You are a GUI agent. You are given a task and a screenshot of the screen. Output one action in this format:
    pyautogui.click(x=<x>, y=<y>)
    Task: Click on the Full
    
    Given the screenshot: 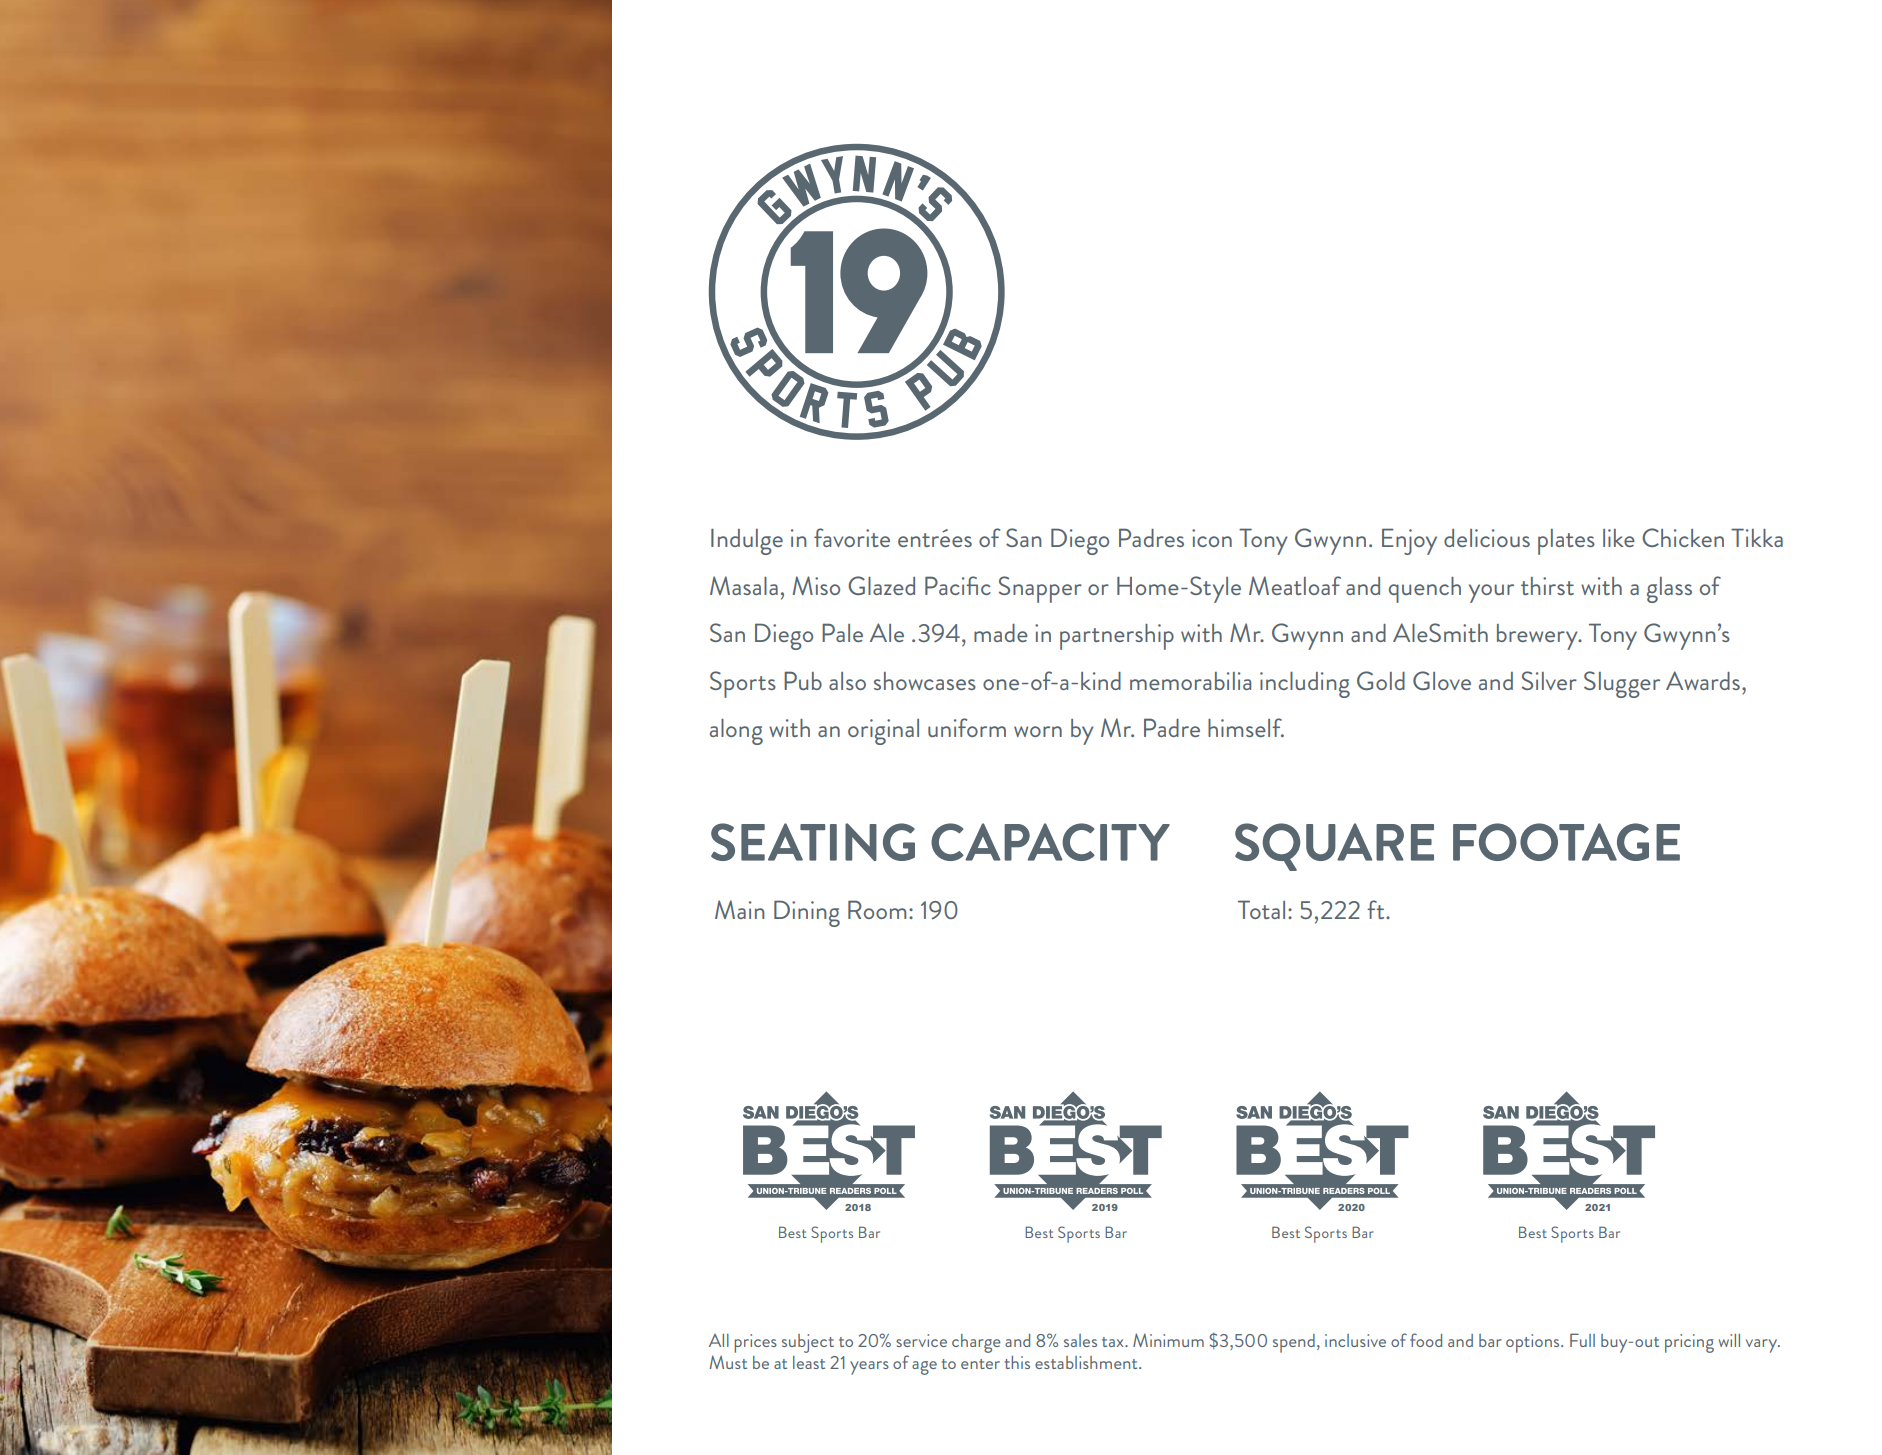 What is the action you would take?
    pyautogui.click(x=1582, y=1340)
